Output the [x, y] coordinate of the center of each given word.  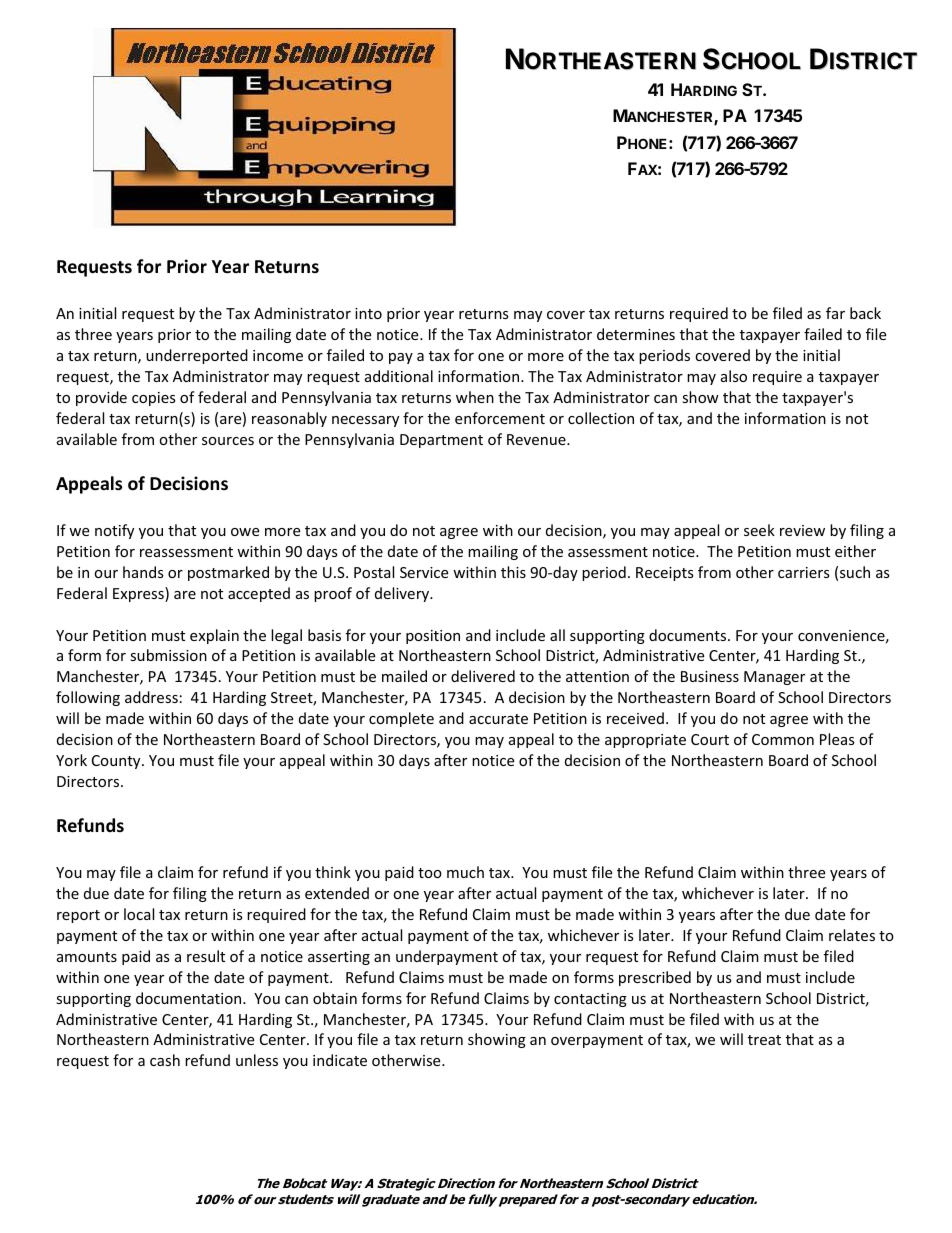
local [139, 914]
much [465, 872]
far [835, 313]
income [278, 355]
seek [759, 530]
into [368, 313]
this [513, 572]
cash [165, 1060]
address [151, 697]
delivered [483, 676]
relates [852, 935]
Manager [774, 678]
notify [114, 531]
